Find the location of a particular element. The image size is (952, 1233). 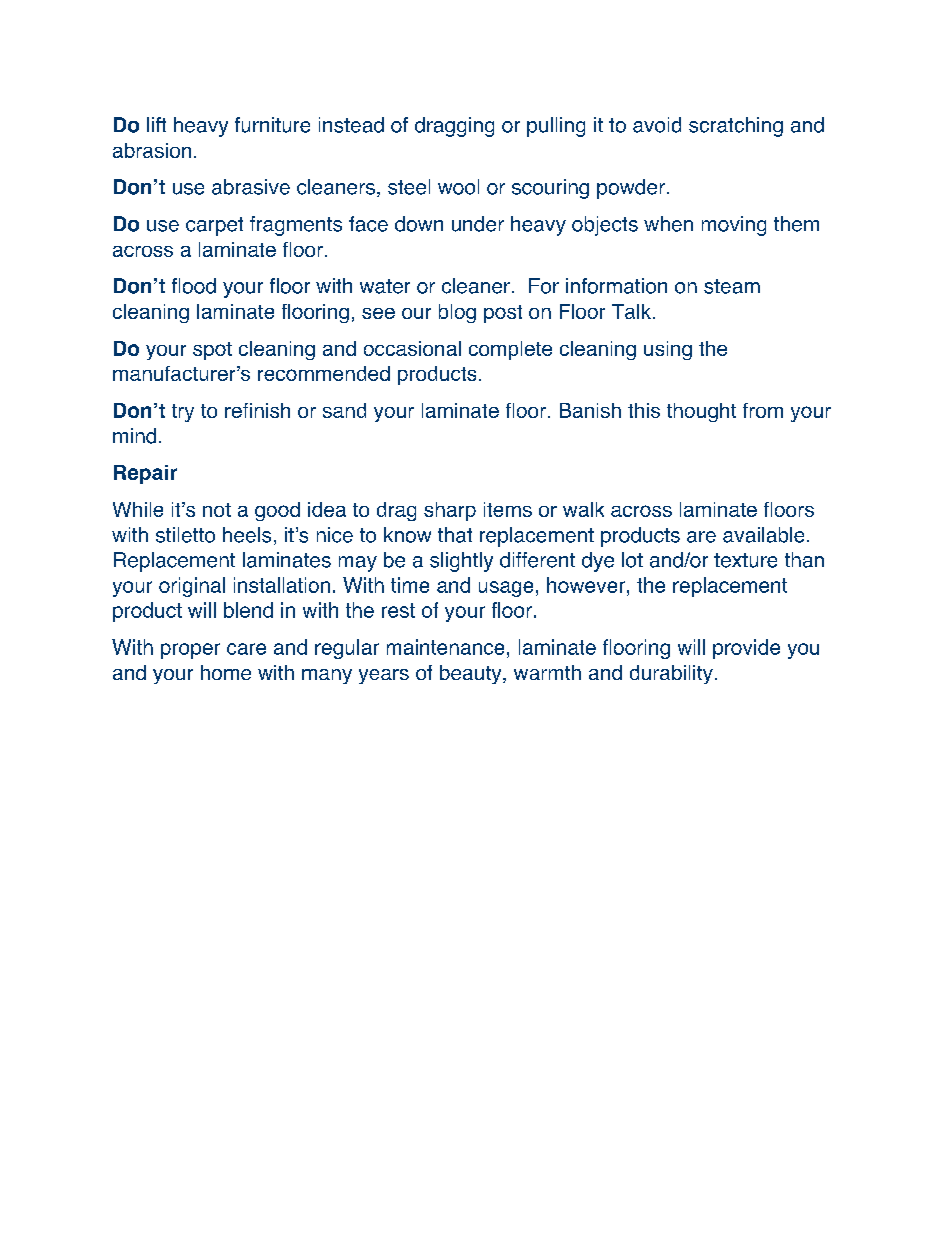

home is located at coordinates (226, 672).
